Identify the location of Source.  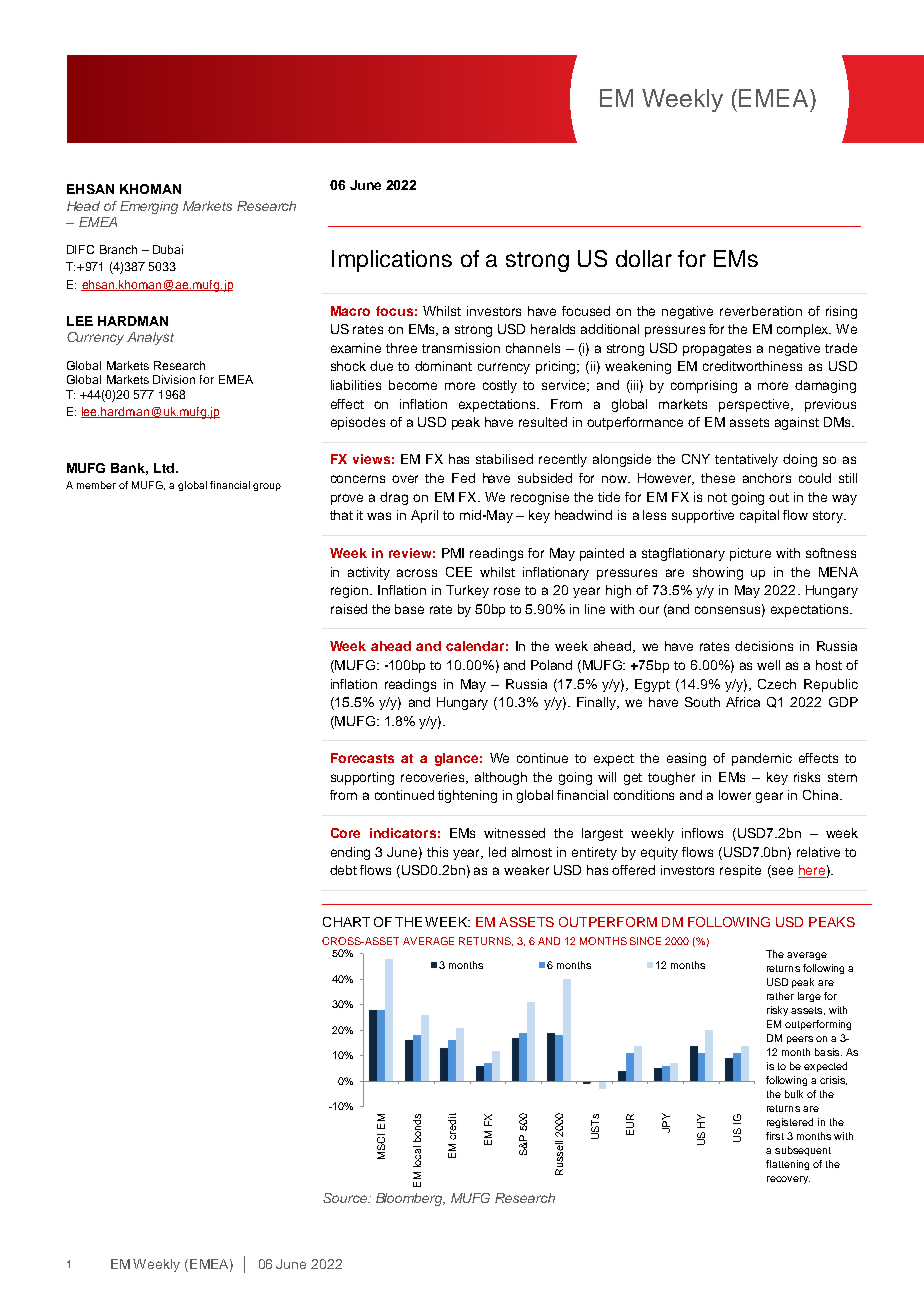
(346, 1198).
